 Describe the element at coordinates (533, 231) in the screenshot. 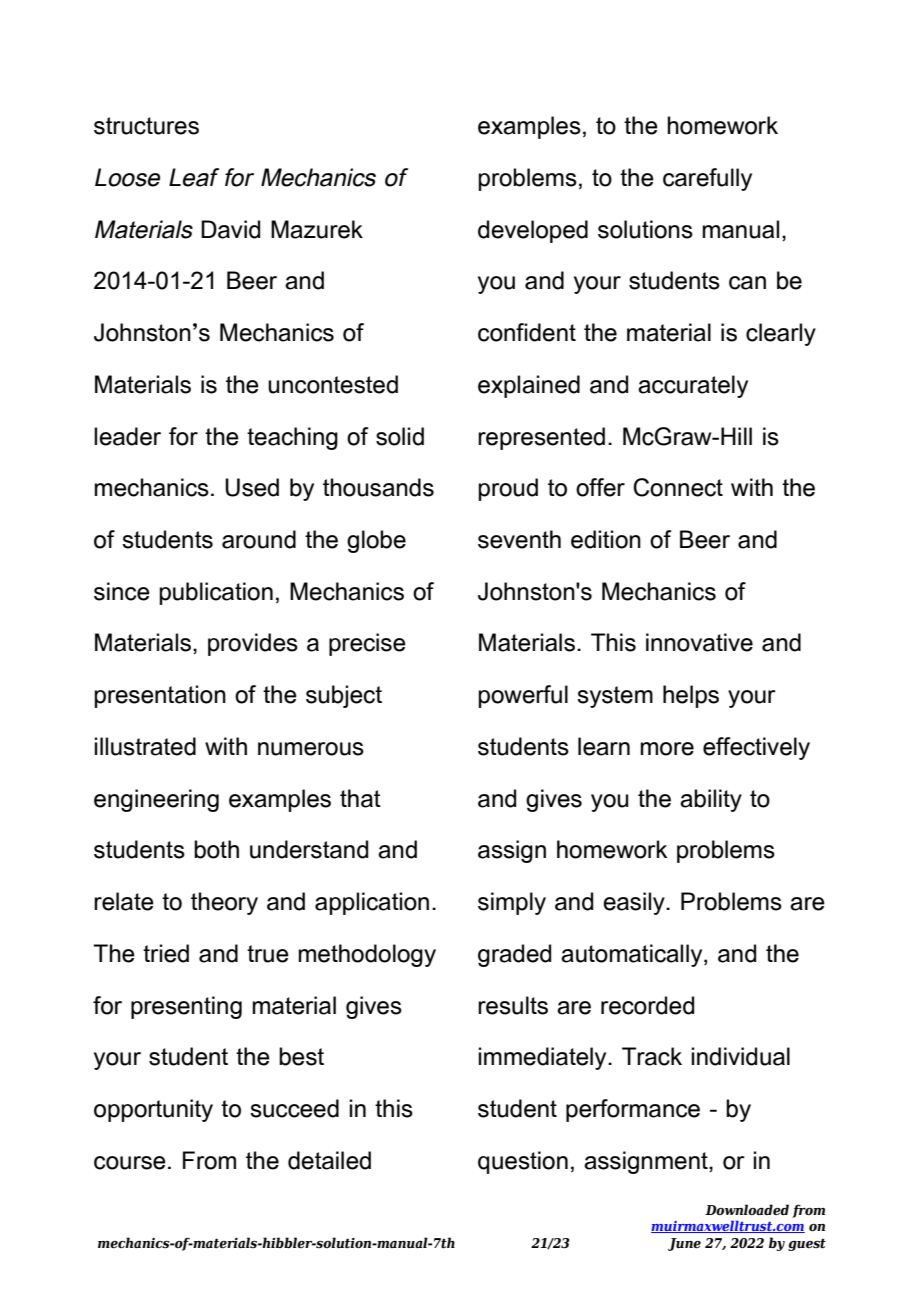

I see `developed` at that location.
